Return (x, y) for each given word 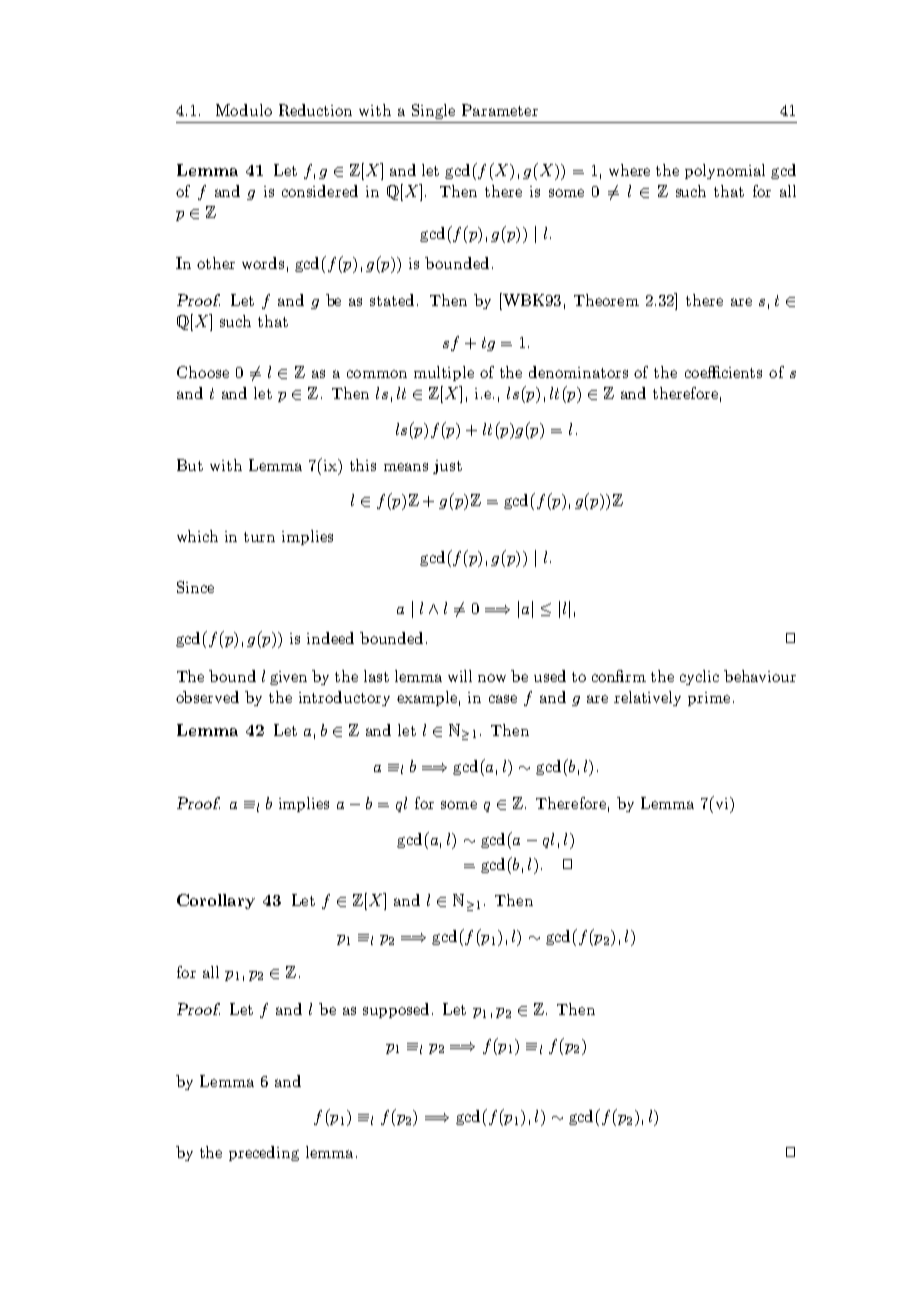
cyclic (699, 677)
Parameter (500, 110)
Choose (203, 372)
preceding (264, 1153)
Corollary (216, 901)
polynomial (725, 171)
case (503, 699)
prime (709, 699)
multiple (444, 373)
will (460, 676)
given (288, 678)
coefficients (723, 372)
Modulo (244, 110)
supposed (396, 1010)
